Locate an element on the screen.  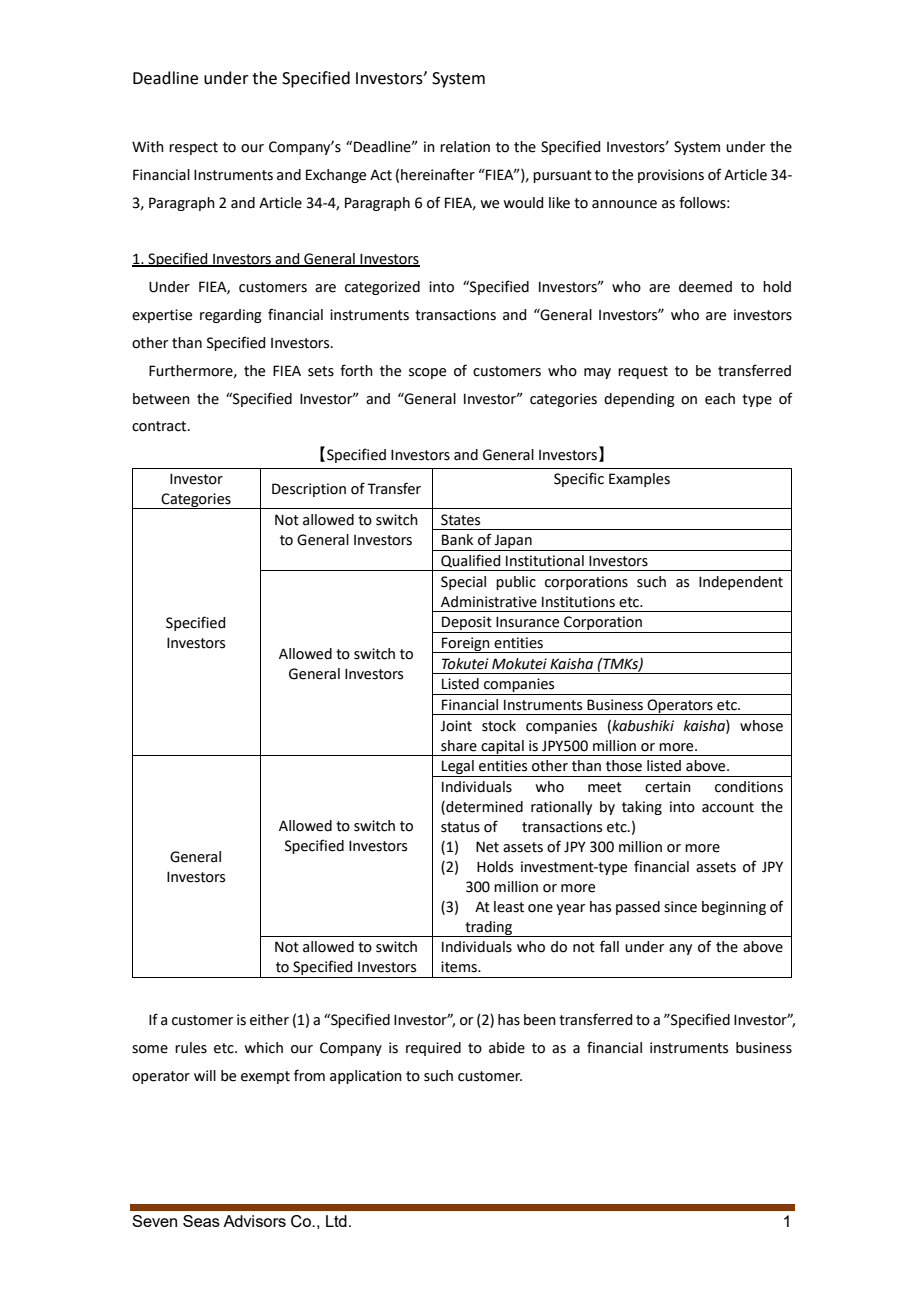
Ltd is located at coordinates (336, 1221).
